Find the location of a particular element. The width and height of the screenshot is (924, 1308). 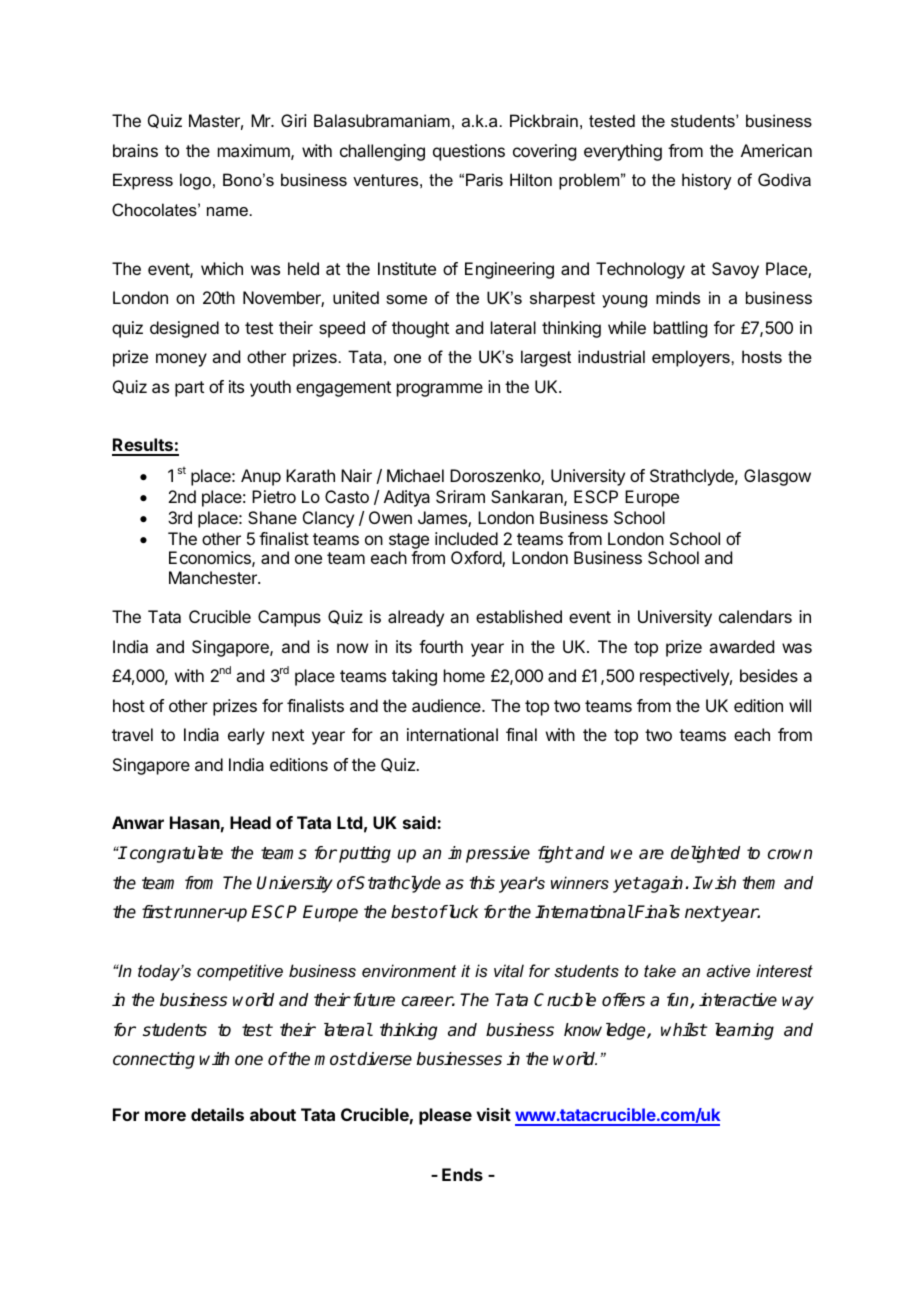

please is located at coordinates (445, 1116).
